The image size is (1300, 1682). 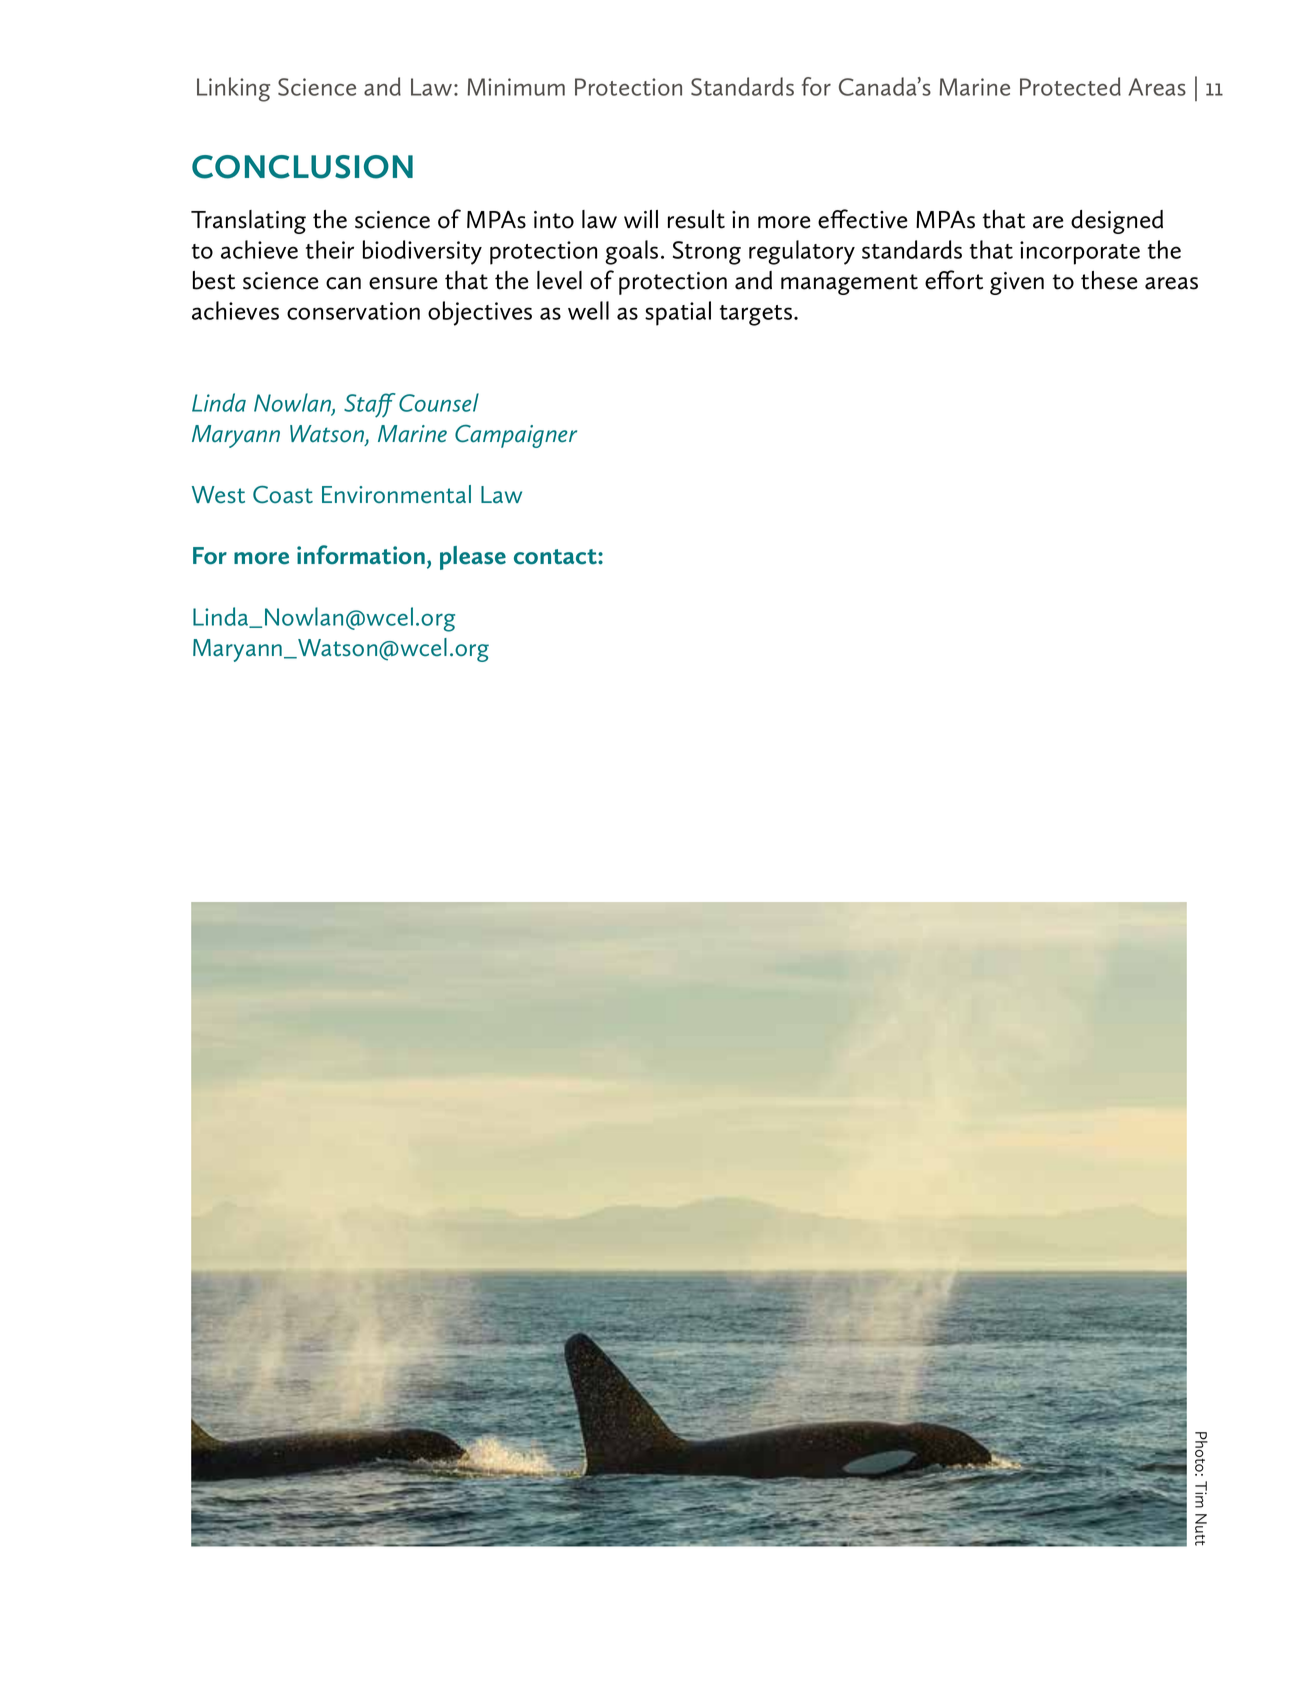 What do you see at coordinates (353, 311) in the screenshot?
I see `conservation` at bounding box center [353, 311].
